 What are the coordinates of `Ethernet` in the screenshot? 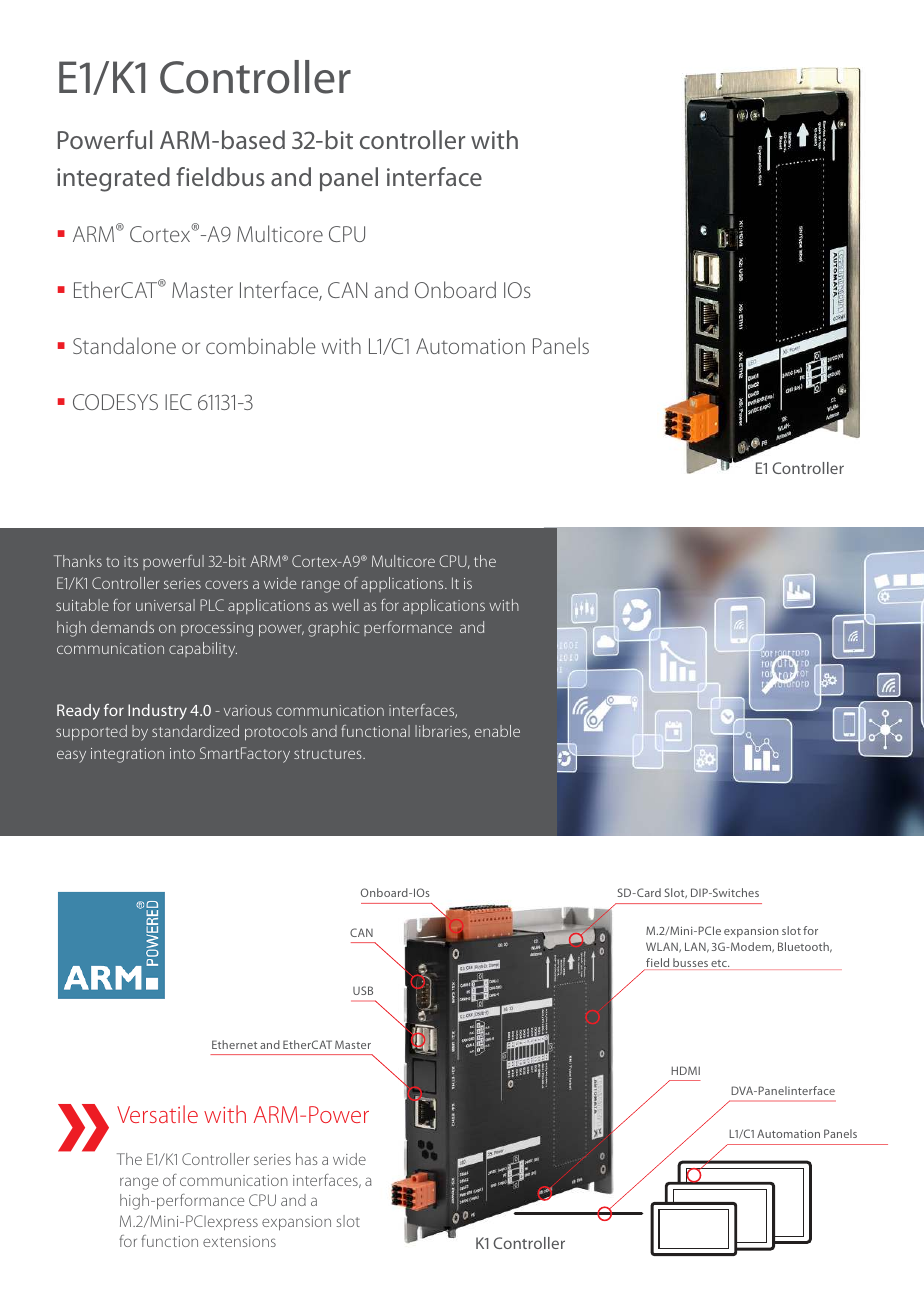 It's located at (234, 1044).
